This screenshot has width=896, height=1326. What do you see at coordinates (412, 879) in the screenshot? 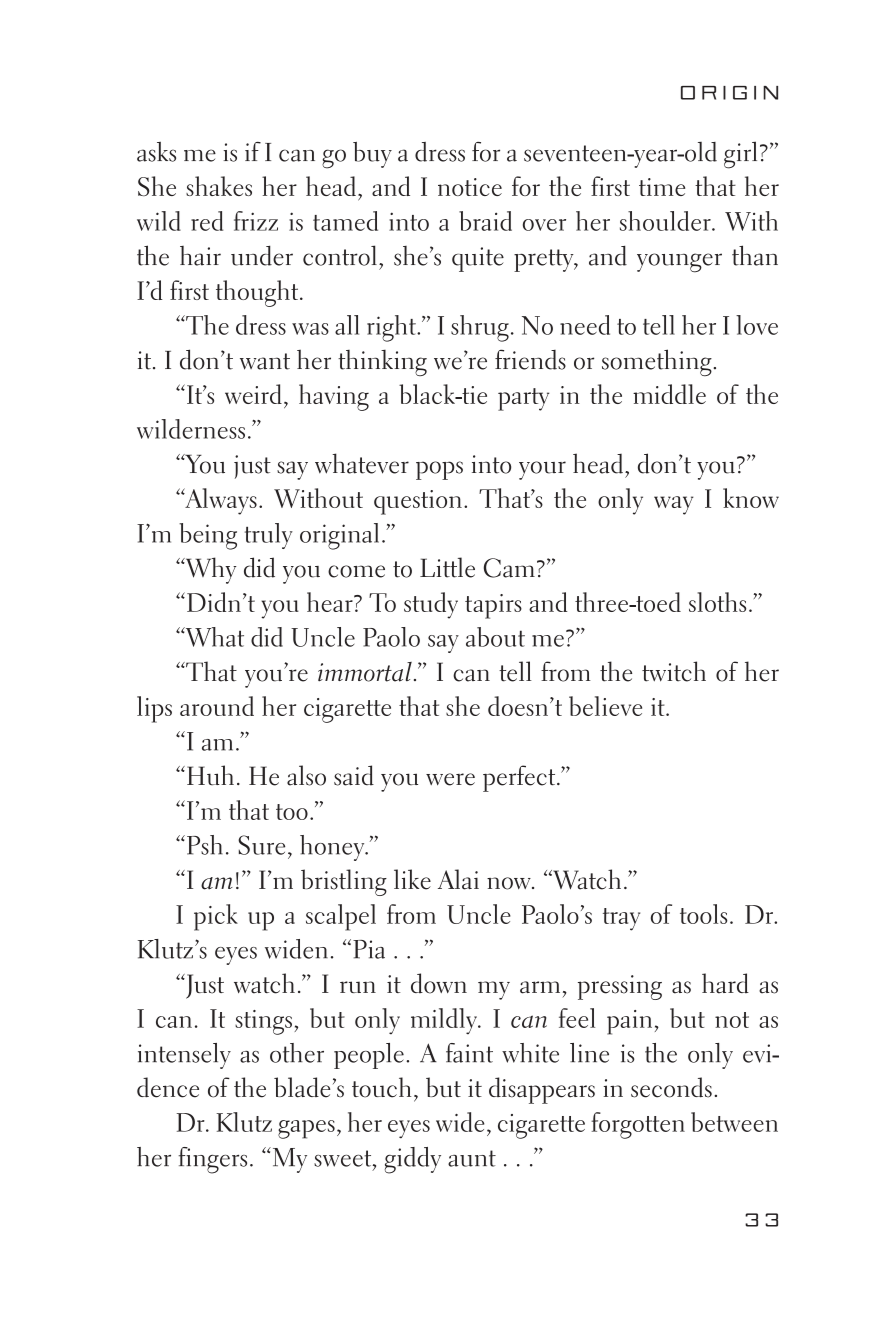
I see `like` at bounding box center [412, 879].
